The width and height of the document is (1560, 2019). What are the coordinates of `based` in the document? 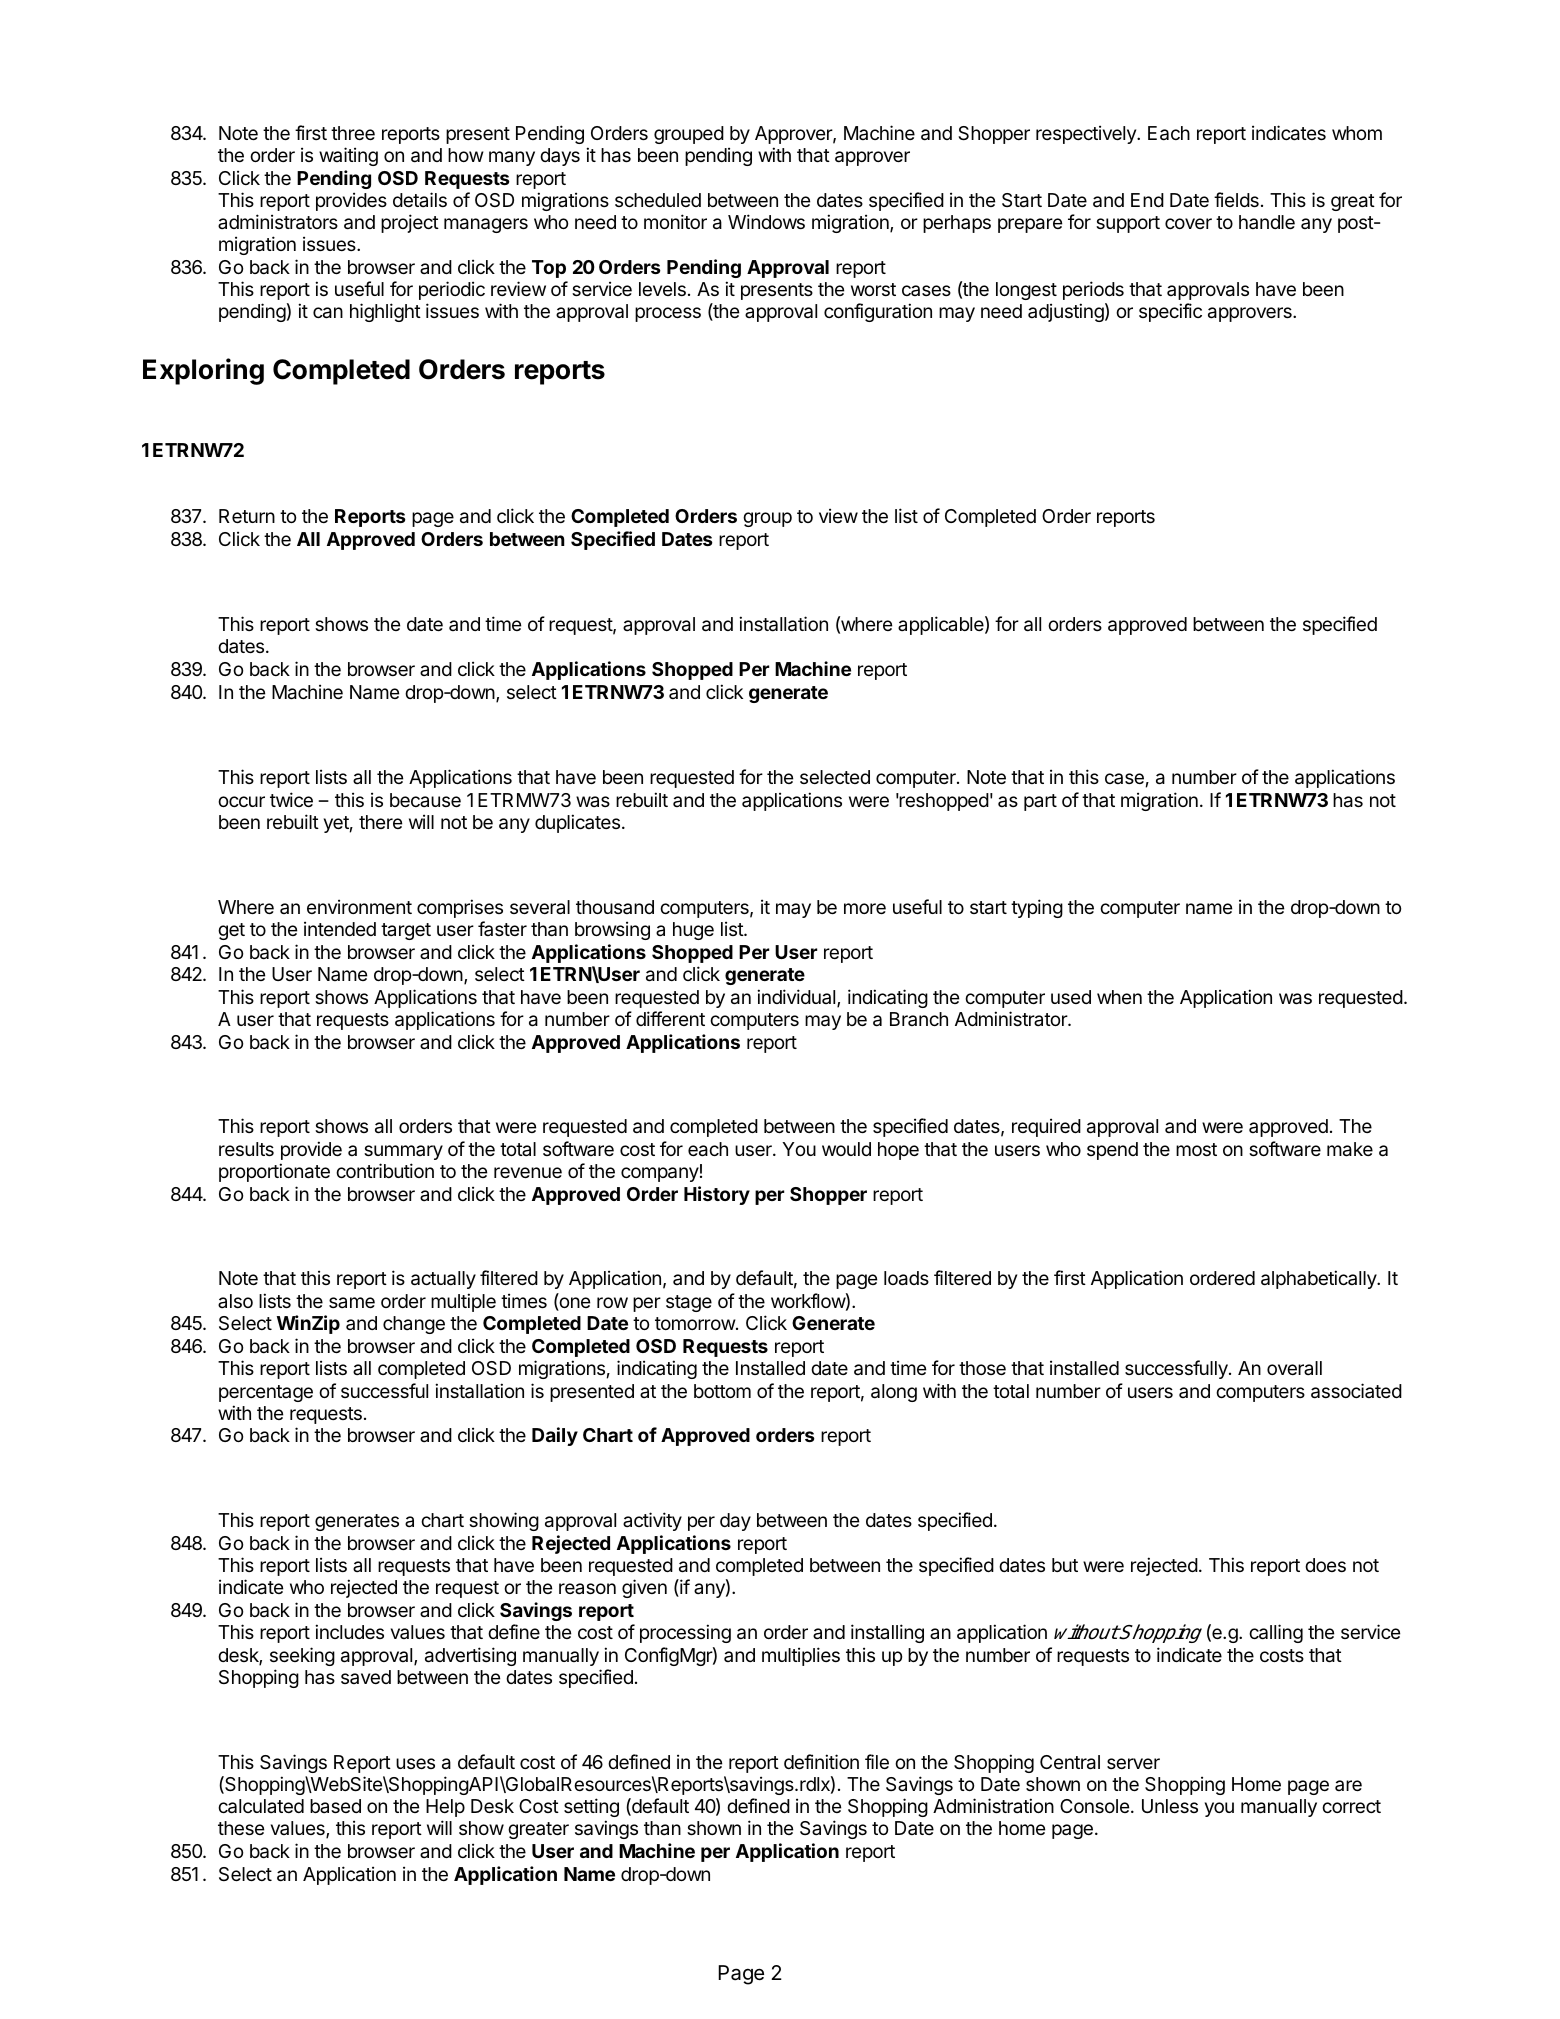 It's located at (335, 1806).
